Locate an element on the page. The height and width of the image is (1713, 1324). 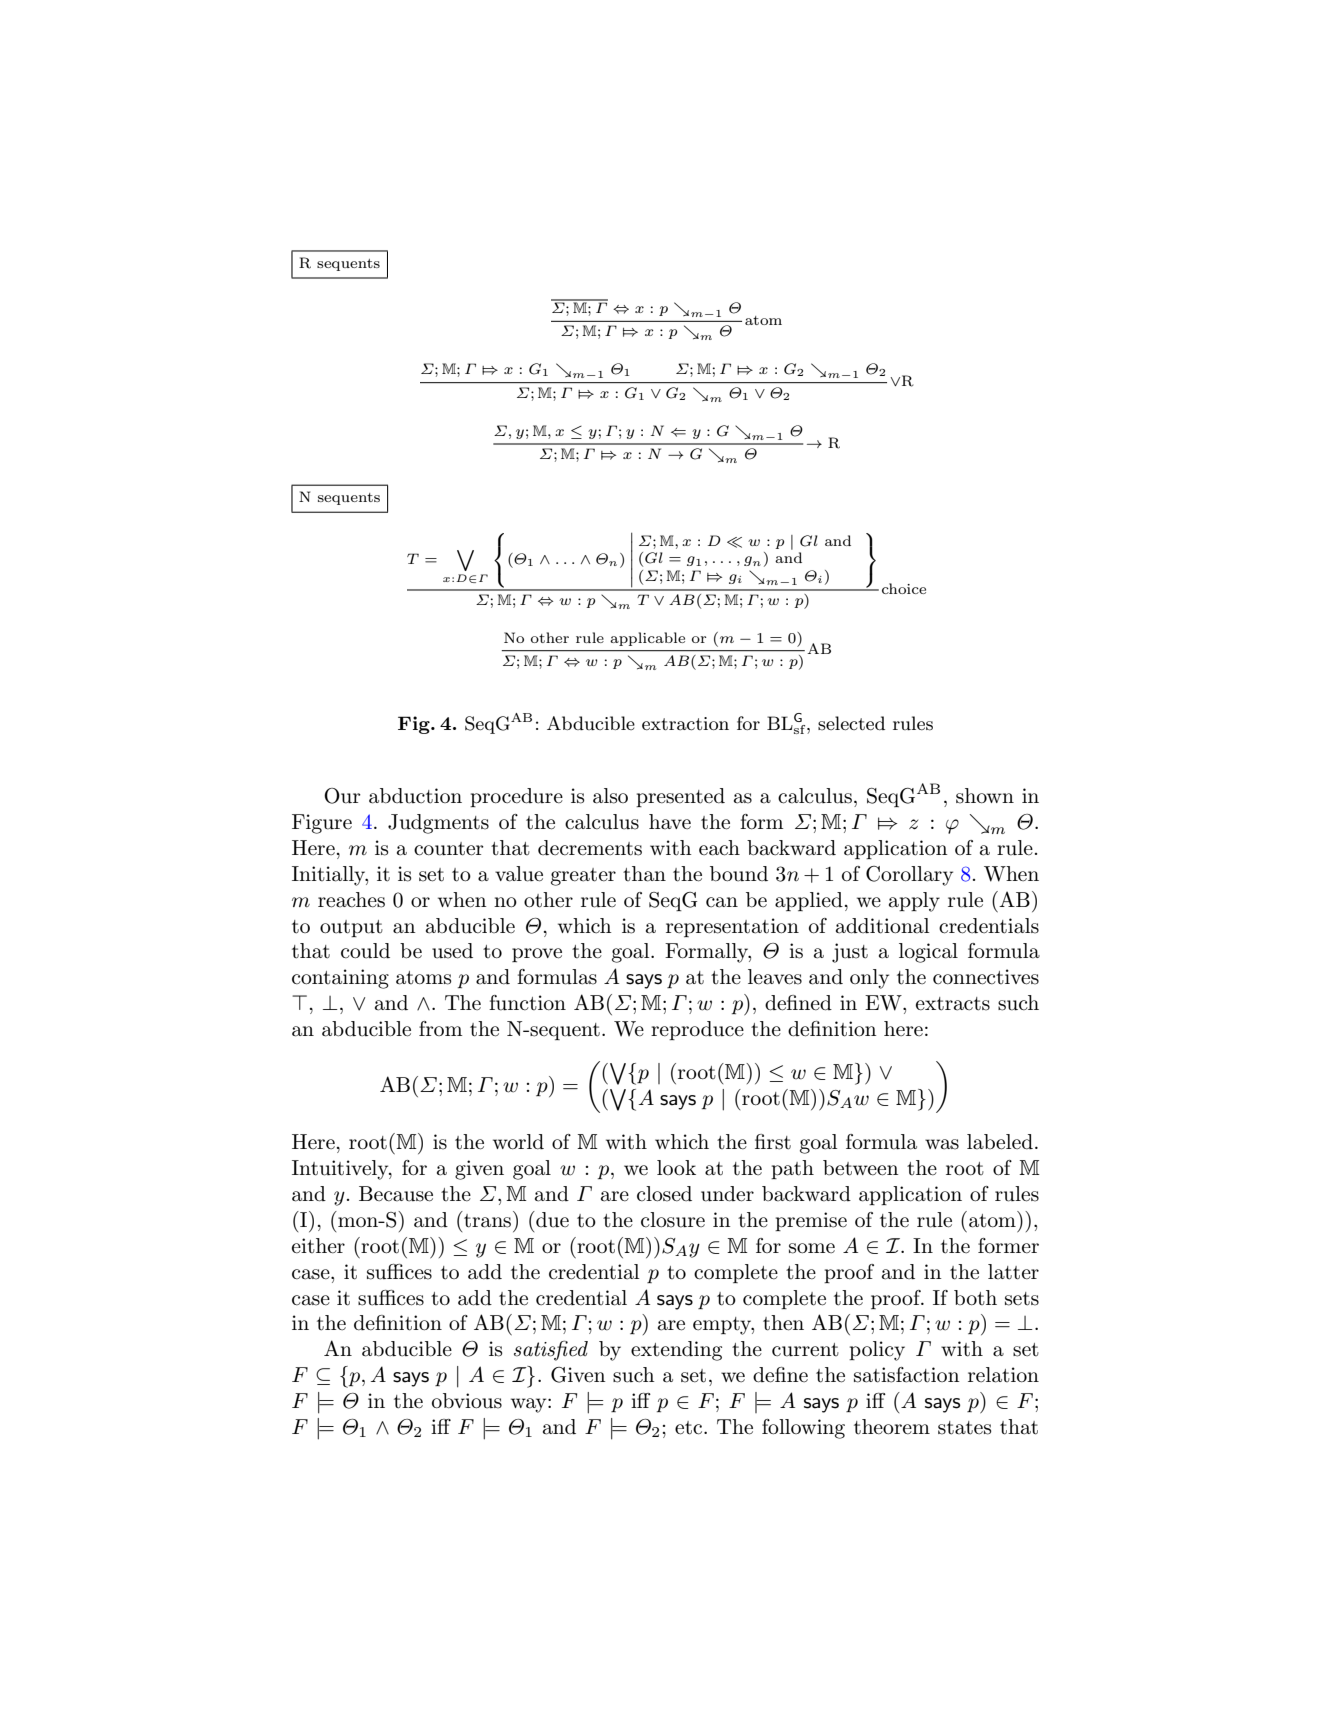
extraction is located at coordinates (685, 724).
